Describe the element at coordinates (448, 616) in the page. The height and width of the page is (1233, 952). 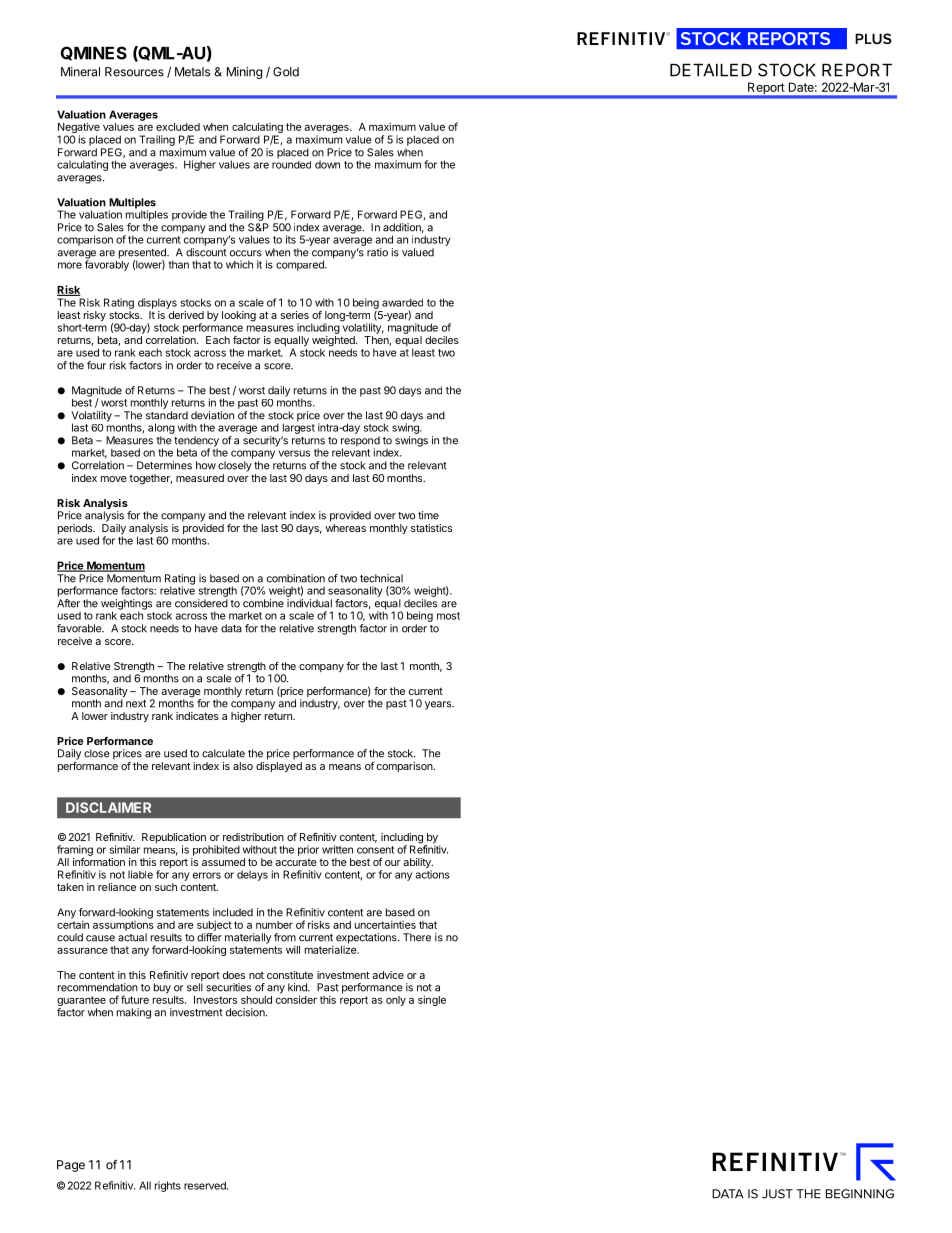
I see `most` at that location.
